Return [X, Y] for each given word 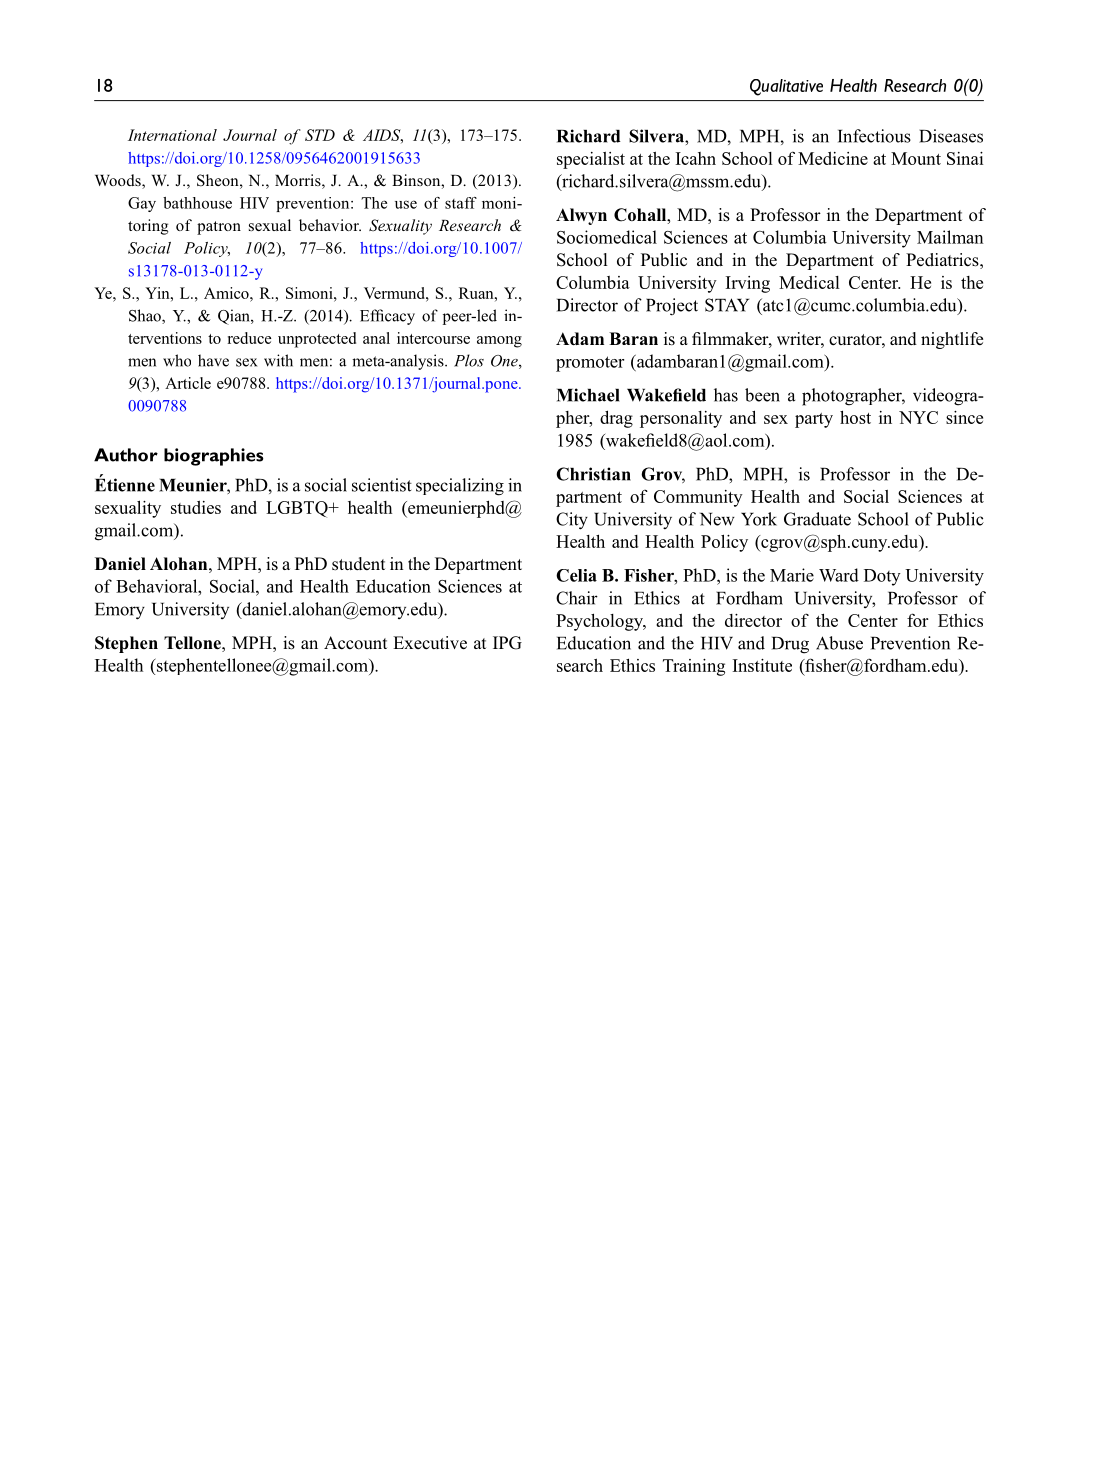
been [762, 395]
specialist [591, 160]
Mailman [950, 237]
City [572, 521]
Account [355, 643]
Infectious [874, 136]
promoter [590, 364]
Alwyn [581, 216]
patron [219, 228]
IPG [507, 643]
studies [196, 507]
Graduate [817, 519]
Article [188, 383]
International [172, 135]
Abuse [839, 643]
